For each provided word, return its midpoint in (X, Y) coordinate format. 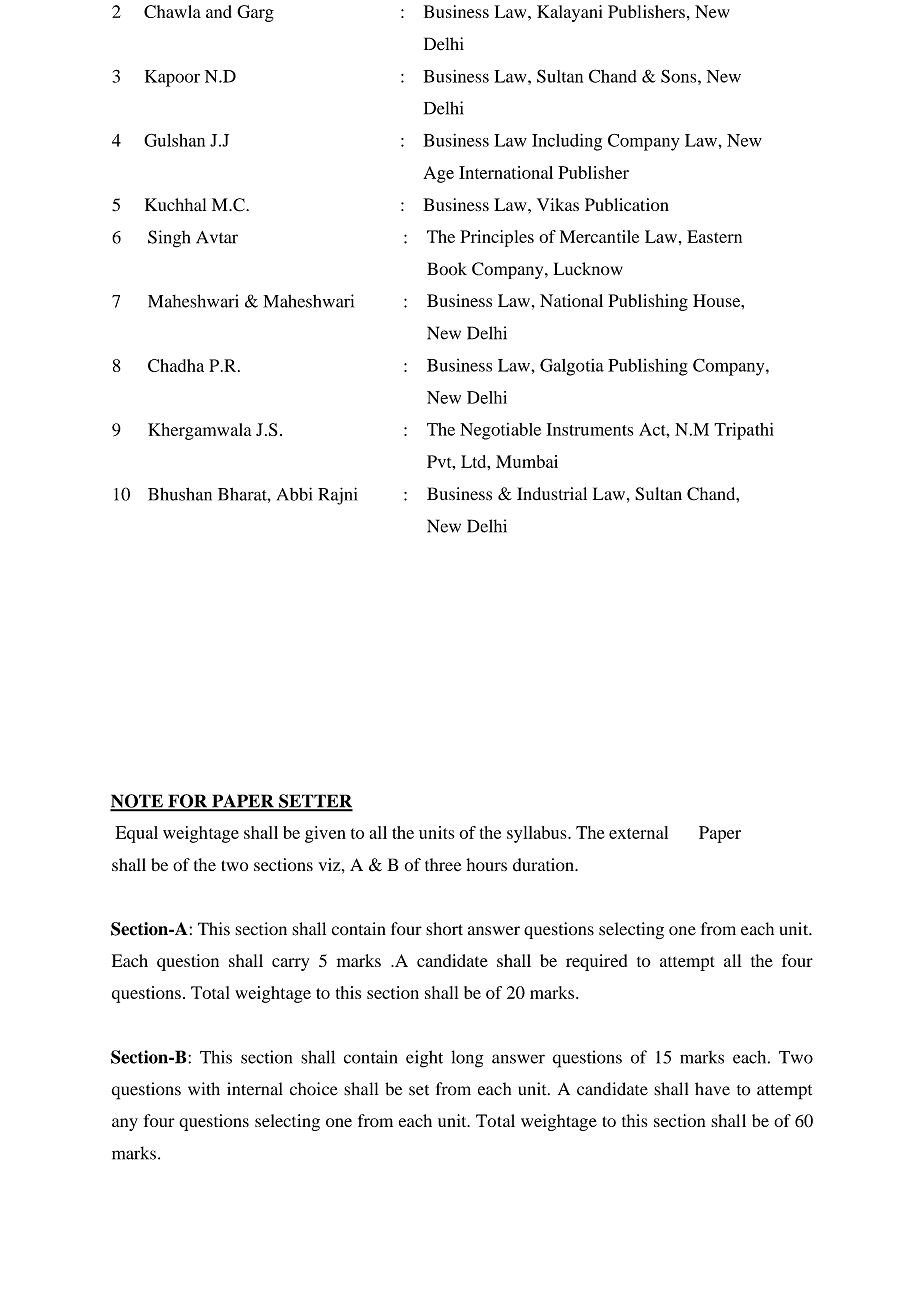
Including (567, 142)
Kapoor (172, 78)
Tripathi (744, 431)
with (204, 1088)
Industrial (552, 494)
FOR (187, 802)
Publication (627, 205)
